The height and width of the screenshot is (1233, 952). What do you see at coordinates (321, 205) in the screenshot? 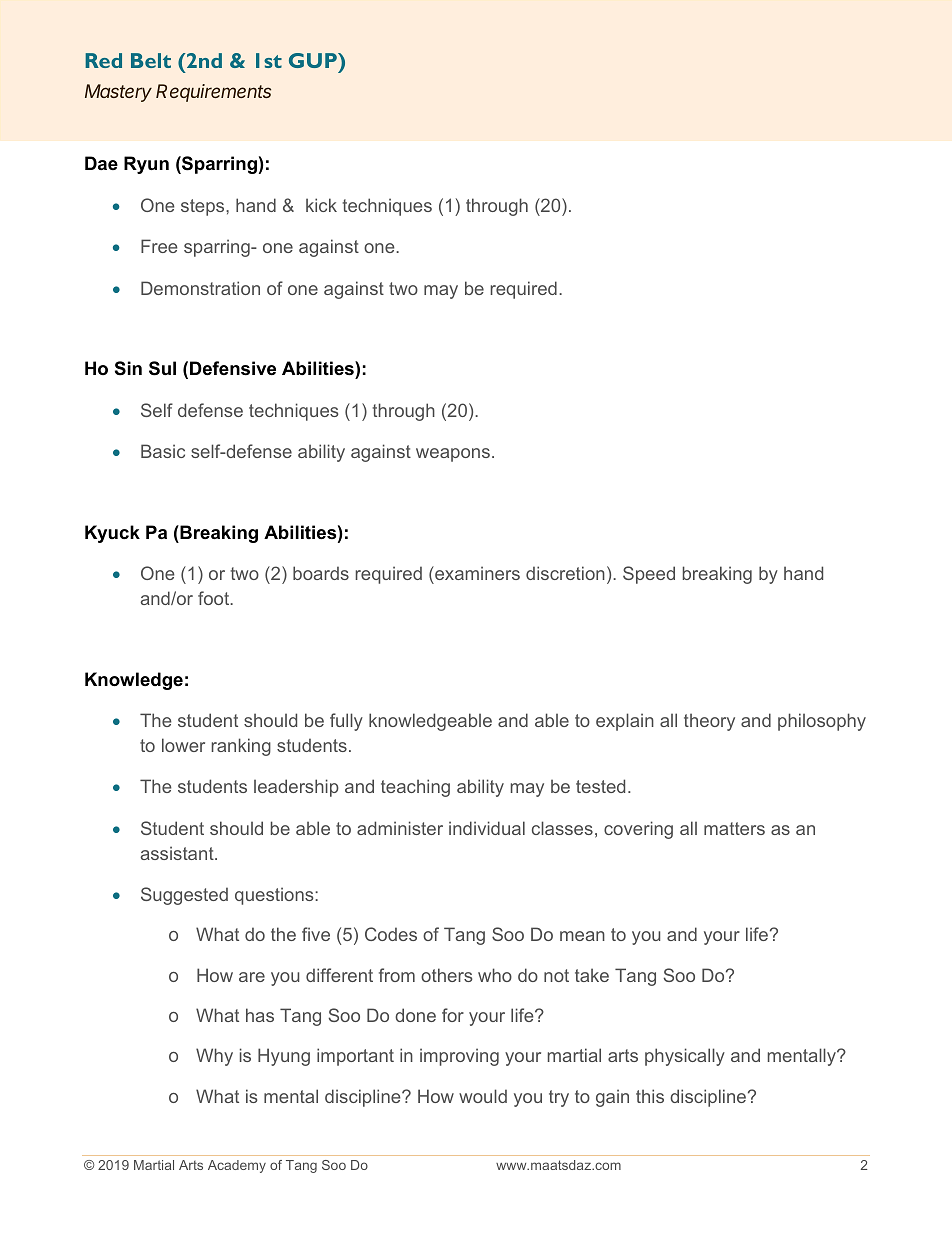
I see `kick` at bounding box center [321, 205].
